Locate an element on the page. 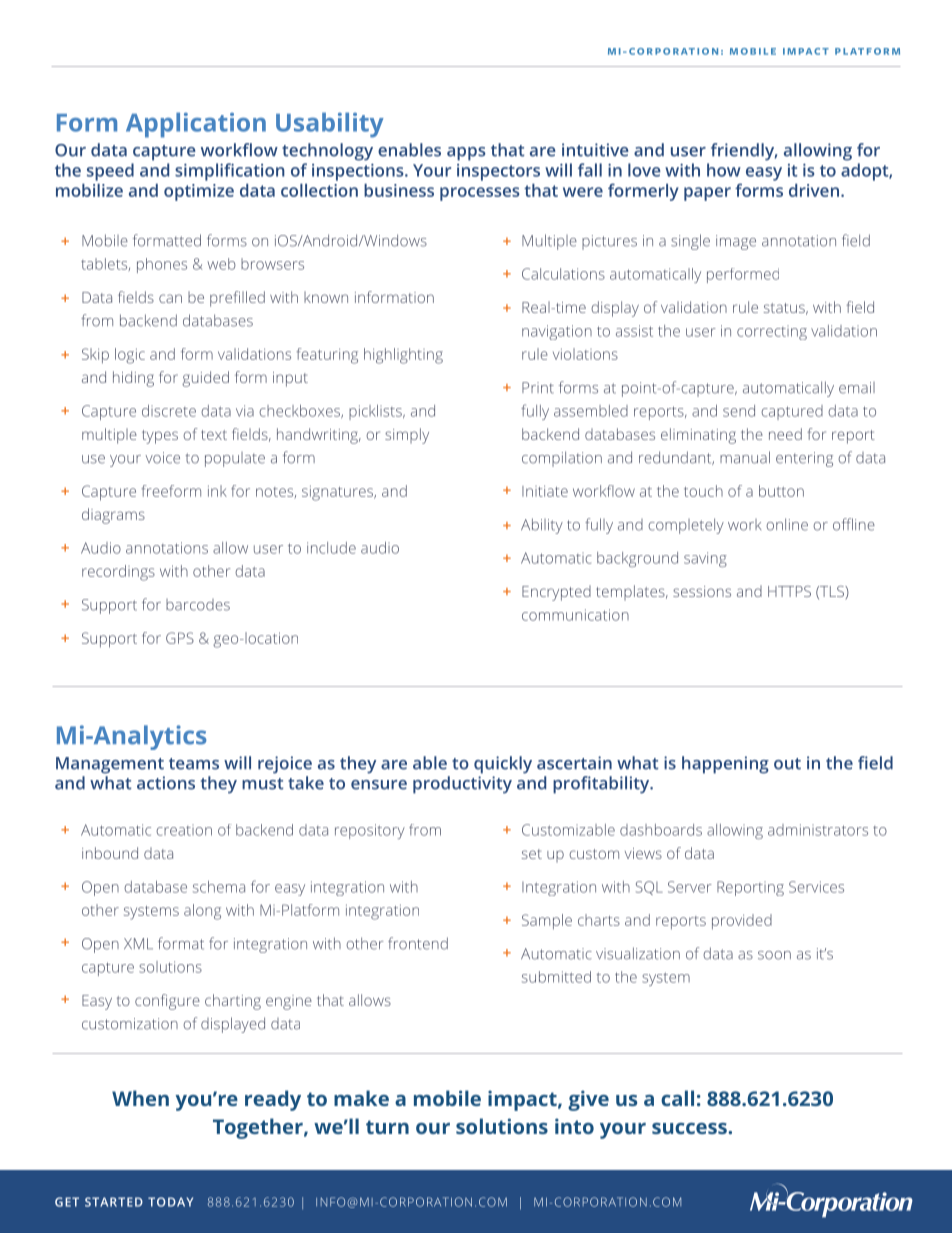 This document has height=1233, width=952. administrators is located at coordinates (818, 830).
